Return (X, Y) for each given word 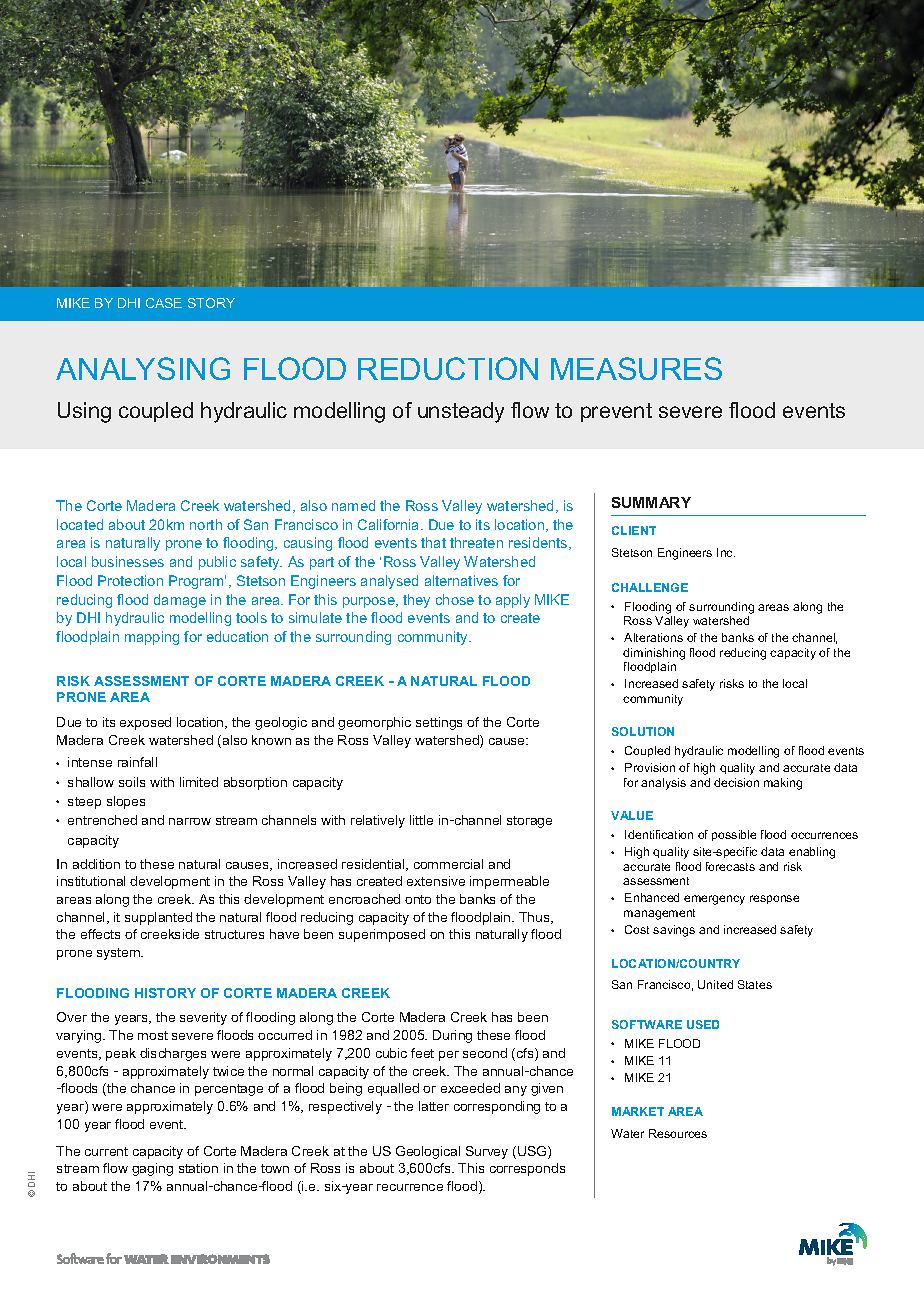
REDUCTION (448, 368)
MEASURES (636, 368)
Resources (678, 1133)
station (198, 1168)
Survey (487, 1152)
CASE (164, 303)
